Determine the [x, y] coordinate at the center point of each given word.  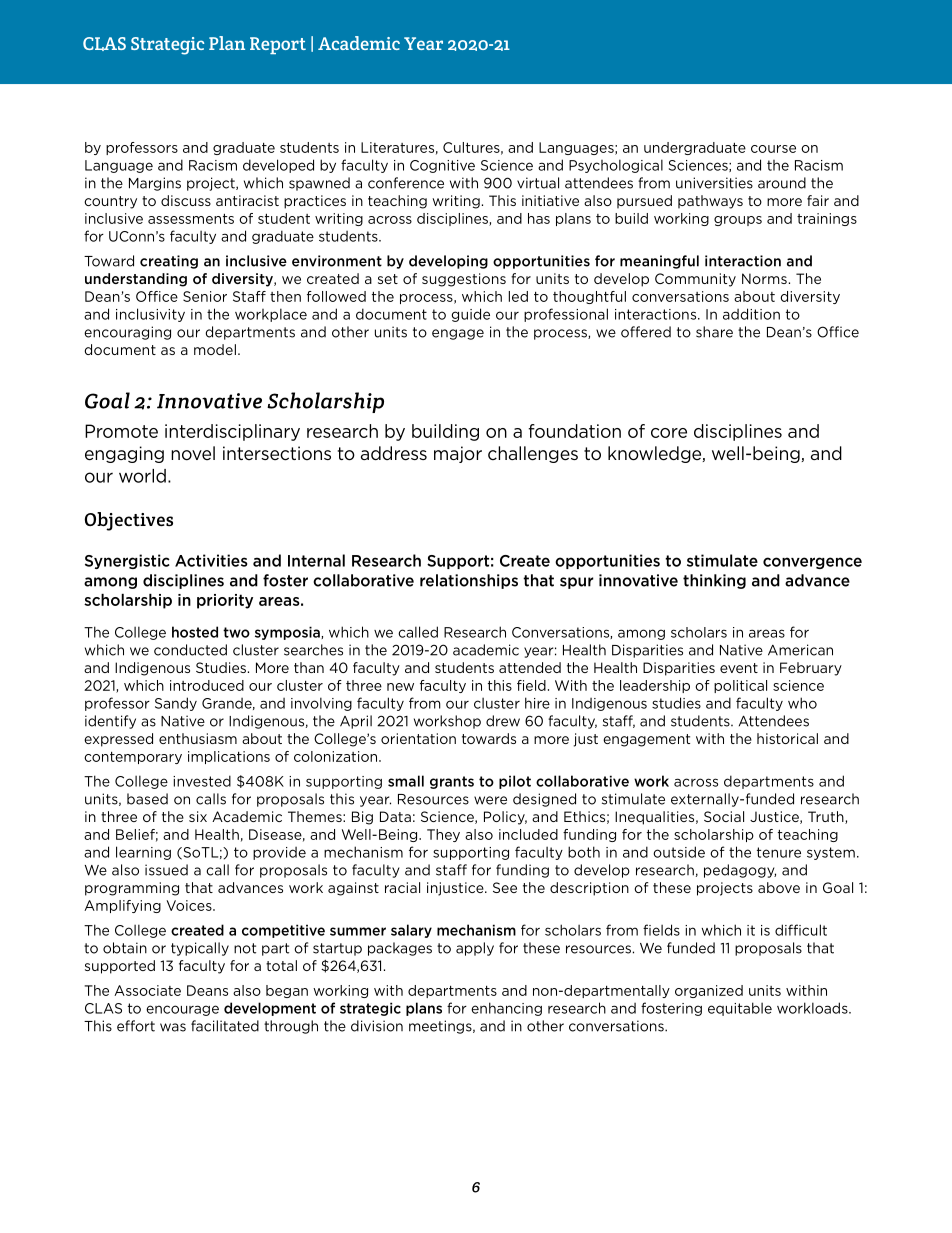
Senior [205, 296]
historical [787, 738]
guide [470, 315]
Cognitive [442, 166]
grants [452, 782]
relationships [469, 581]
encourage [182, 1010]
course [773, 149]
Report [278, 45]
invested [202, 781]
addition [751, 314]
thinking [714, 581]
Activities [211, 560]
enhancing [506, 1009]
